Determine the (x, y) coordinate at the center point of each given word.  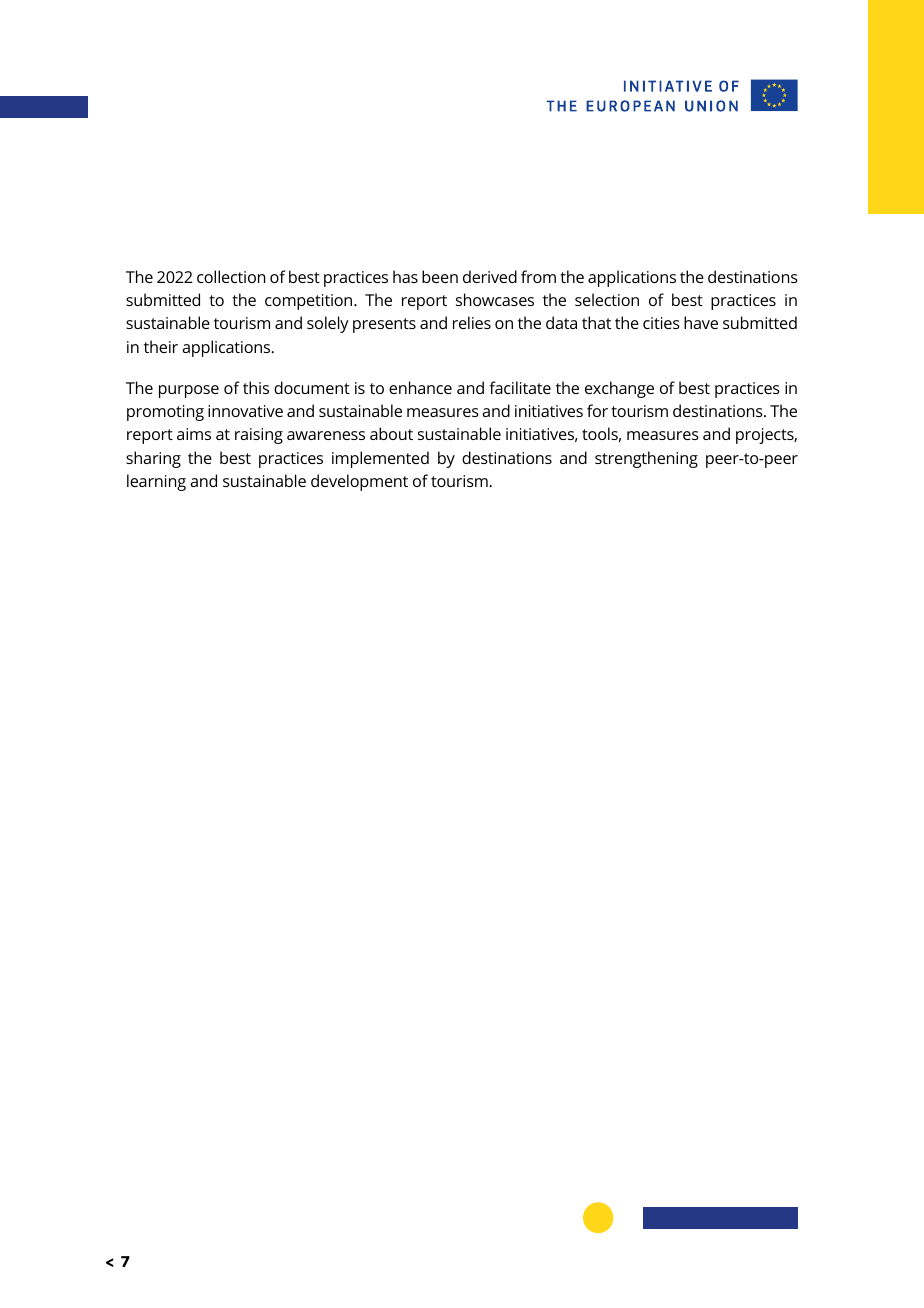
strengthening (646, 459)
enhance (420, 387)
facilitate (520, 387)
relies (472, 322)
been (440, 276)
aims (194, 434)
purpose (189, 391)
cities (661, 323)
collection (231, 276)
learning (156, 482)
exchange (619, 389)
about (391, 433)
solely (328, 324)
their (161, 346)
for (597, 410)
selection (607, 299)
